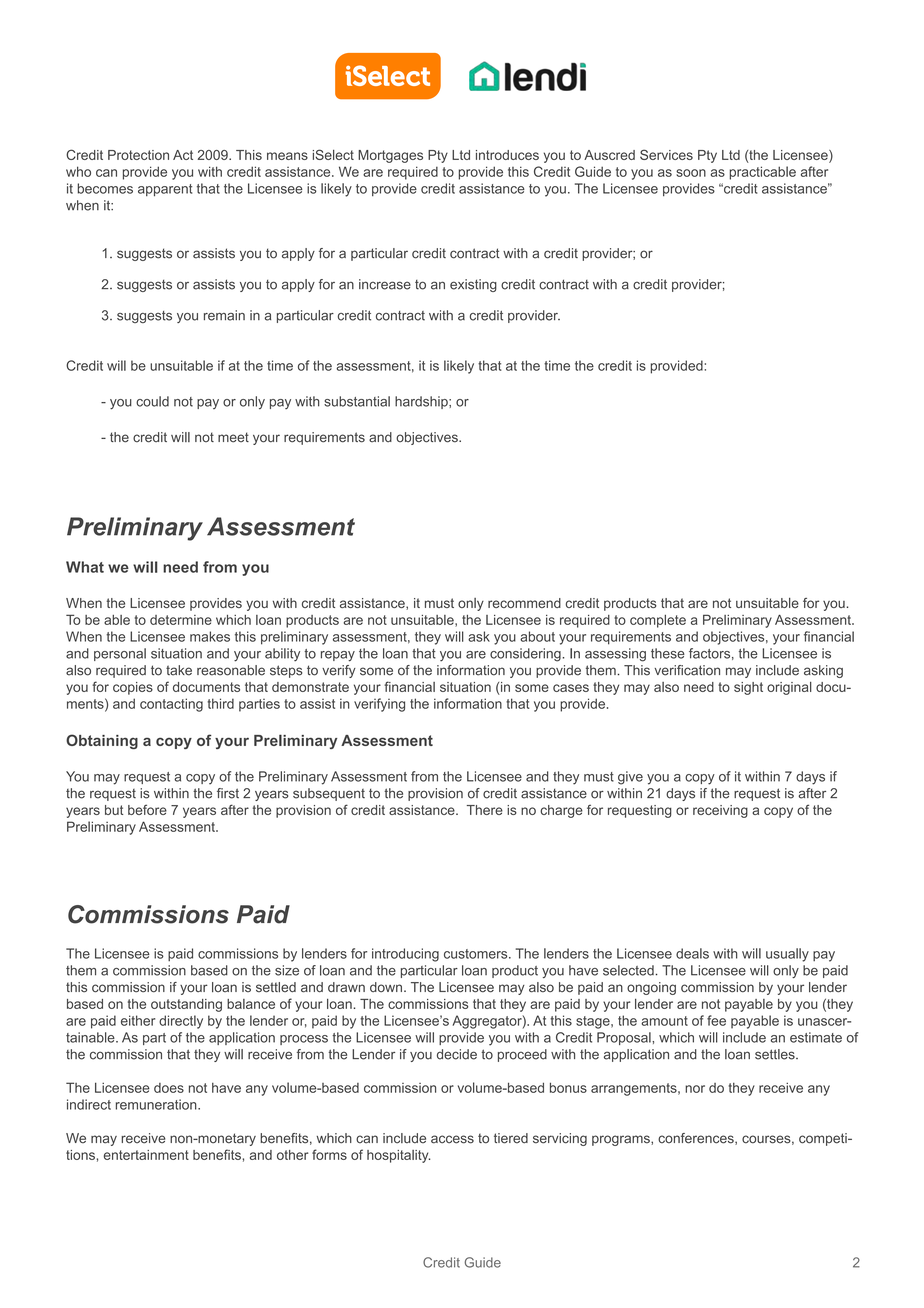 Image resolution: width=924 pixels, height=1308 pixels. What do you see at coordinates (157, 1104) in the screenshot?
I see `remuneration` at bounding box center [157, 1104].
